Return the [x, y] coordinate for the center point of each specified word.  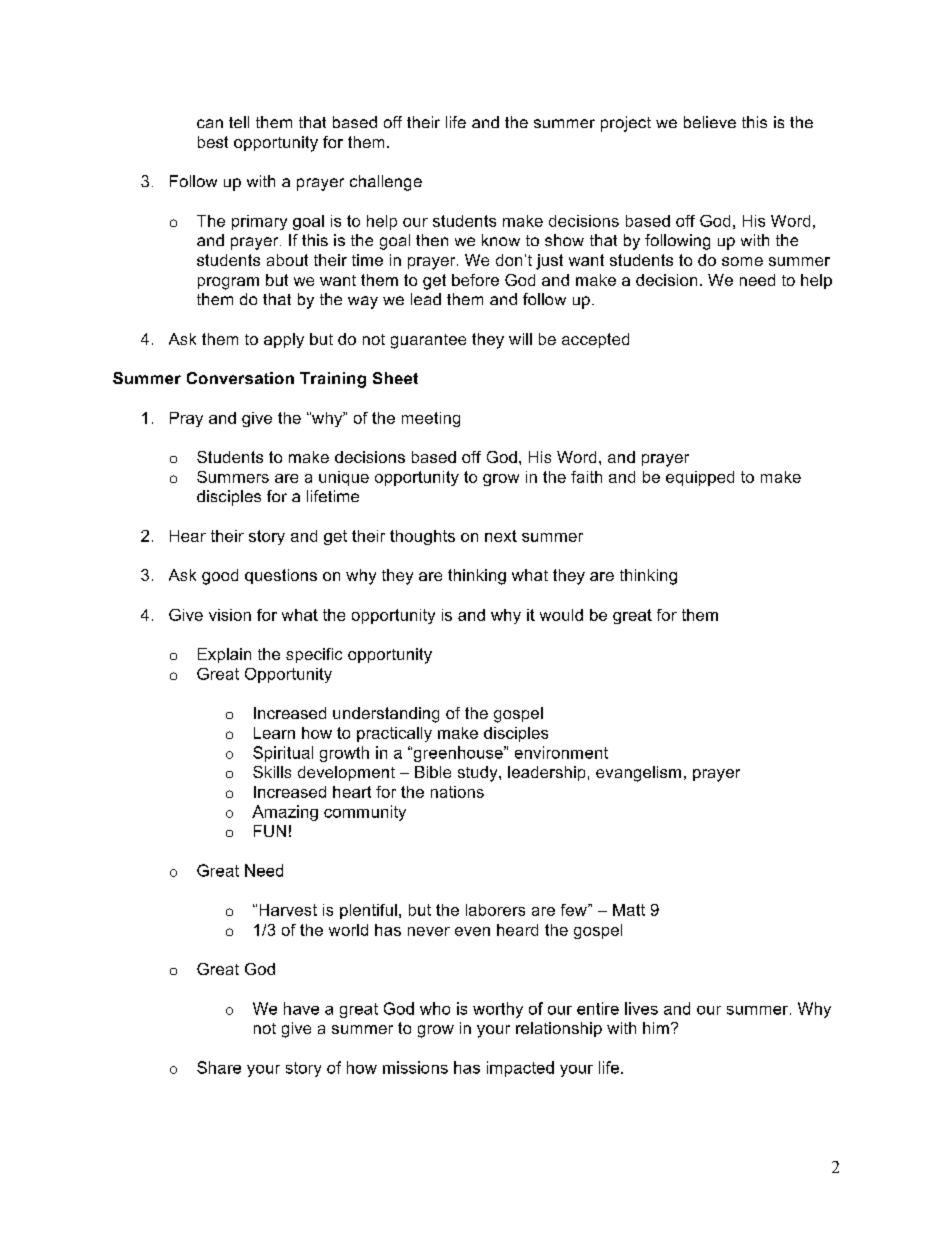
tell [239, 122]
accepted [595, 340]
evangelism [638, 774]
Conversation [240, 378]
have [301, 1008]
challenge [386, 183]
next [501, 536]
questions [281, 576]
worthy [498, 1010]
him [656, 1028]
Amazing [285, 813]
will [520, 339]
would [561, 615]
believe [710, 122]
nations [457, 792]
